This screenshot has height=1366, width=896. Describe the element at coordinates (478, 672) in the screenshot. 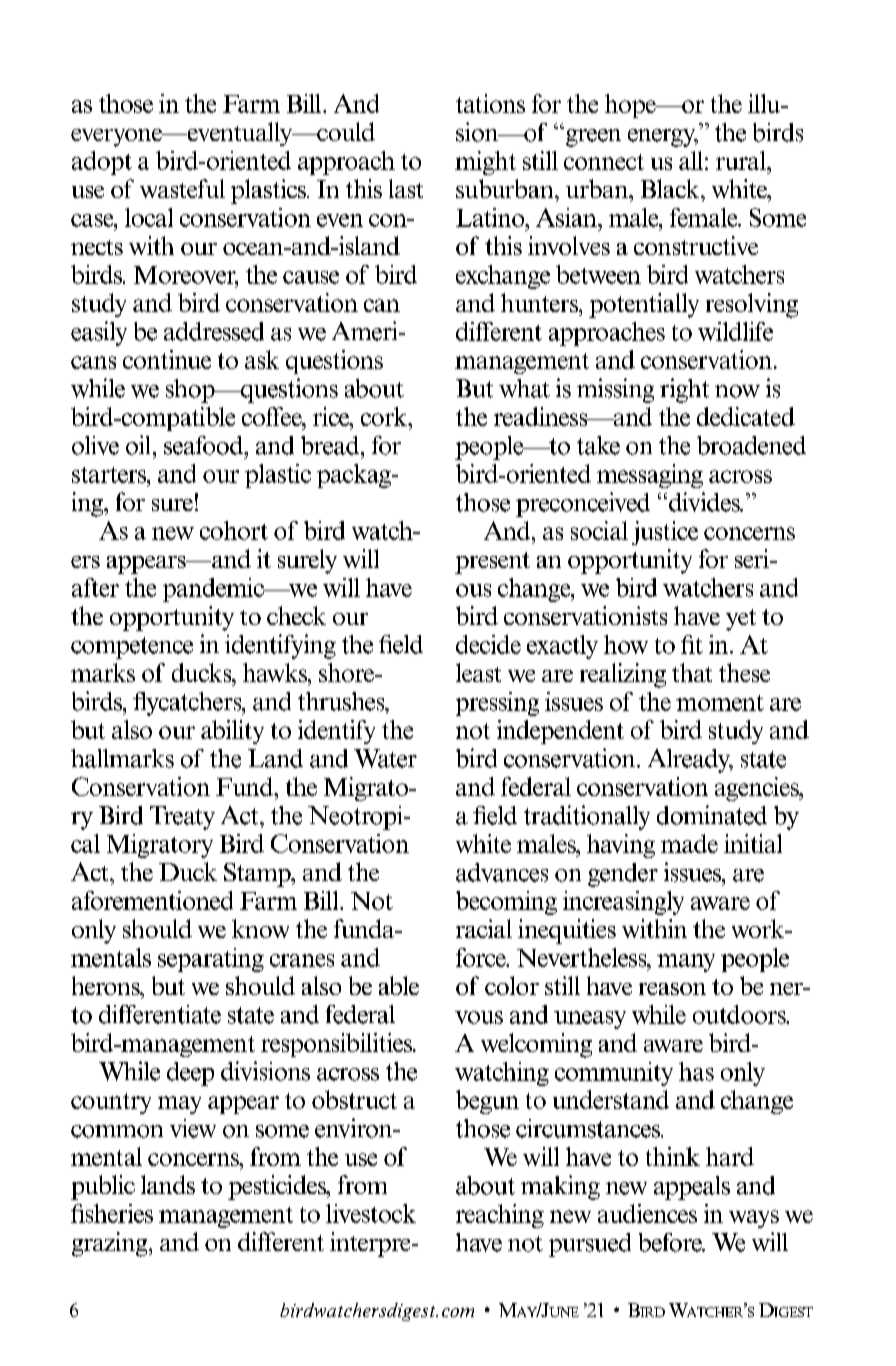

I see `least` at that location.
